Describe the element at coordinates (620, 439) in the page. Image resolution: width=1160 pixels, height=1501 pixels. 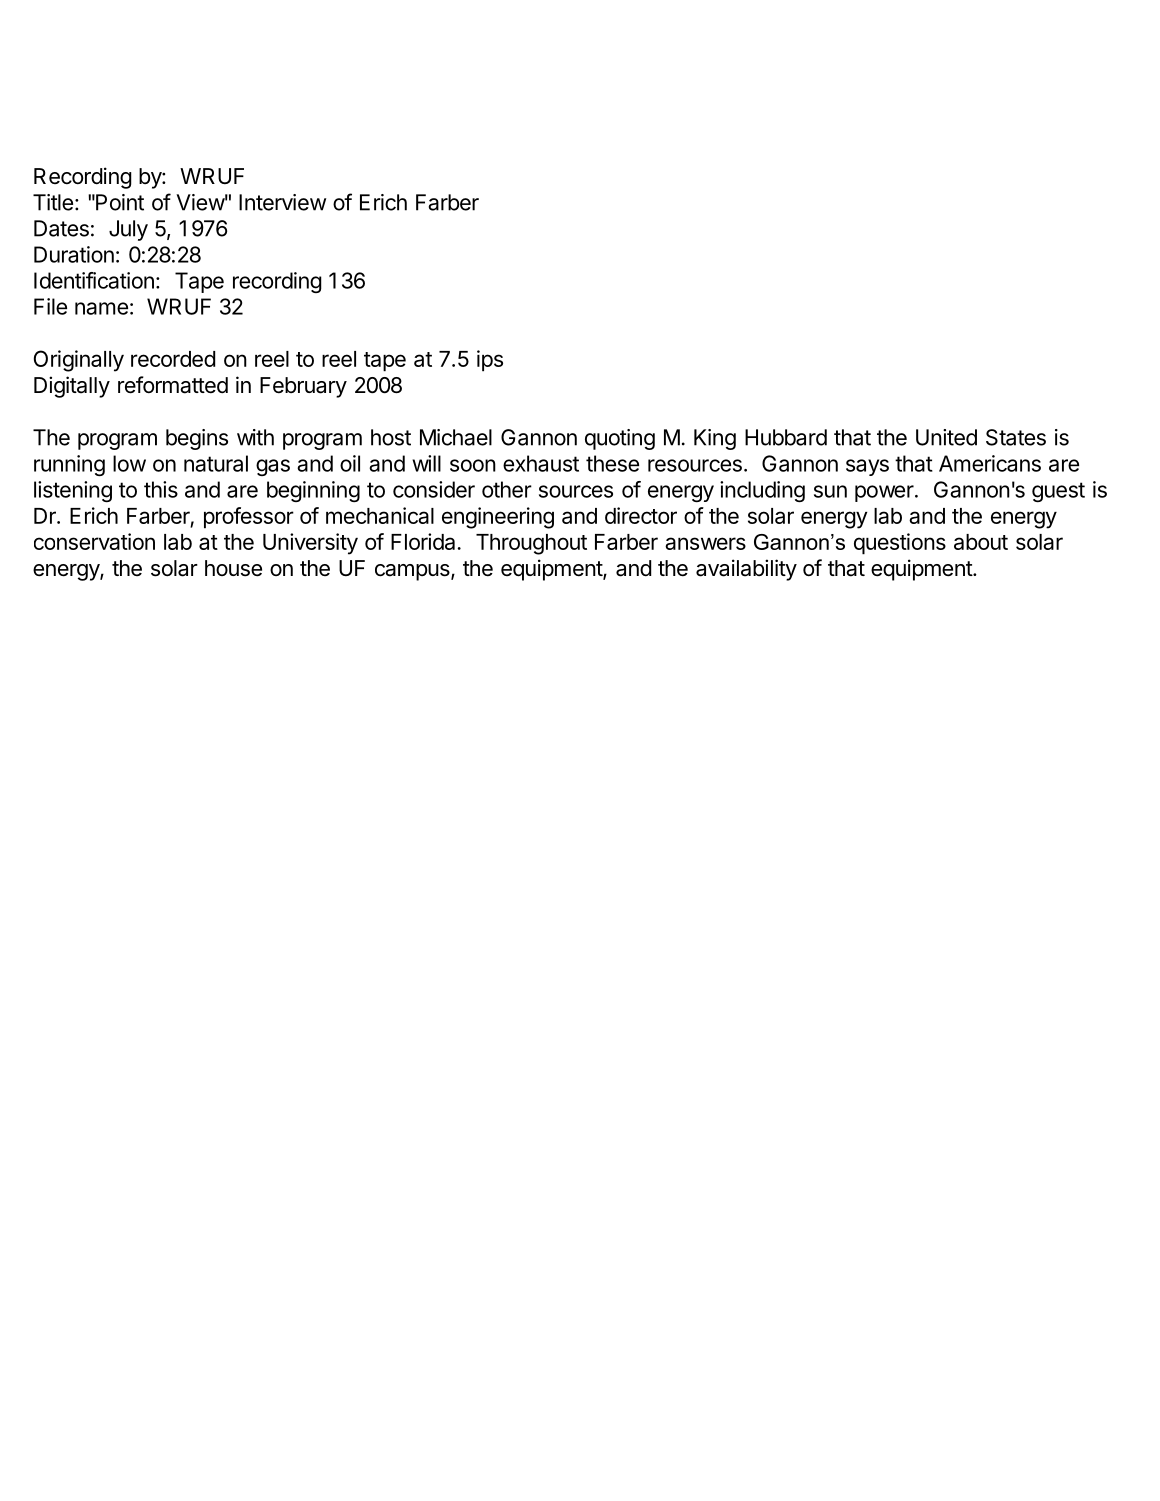
I see `quoting` at that location.
